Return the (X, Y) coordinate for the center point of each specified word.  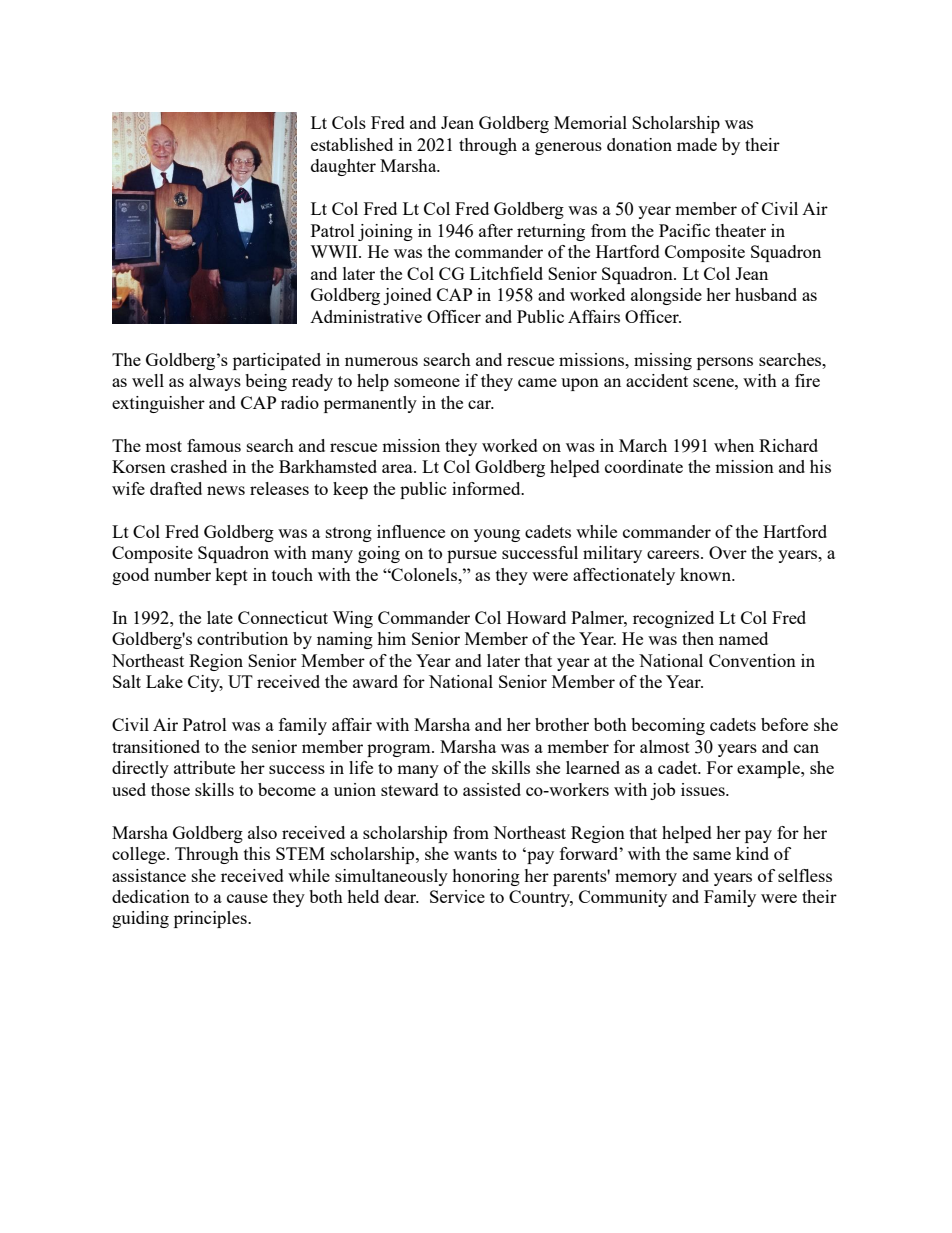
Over (728, 552)
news (226, 490)
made (697, 144)
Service (457, 896)
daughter (343, 167)
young (497, 535)
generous (568, 148)
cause (247, 898)
